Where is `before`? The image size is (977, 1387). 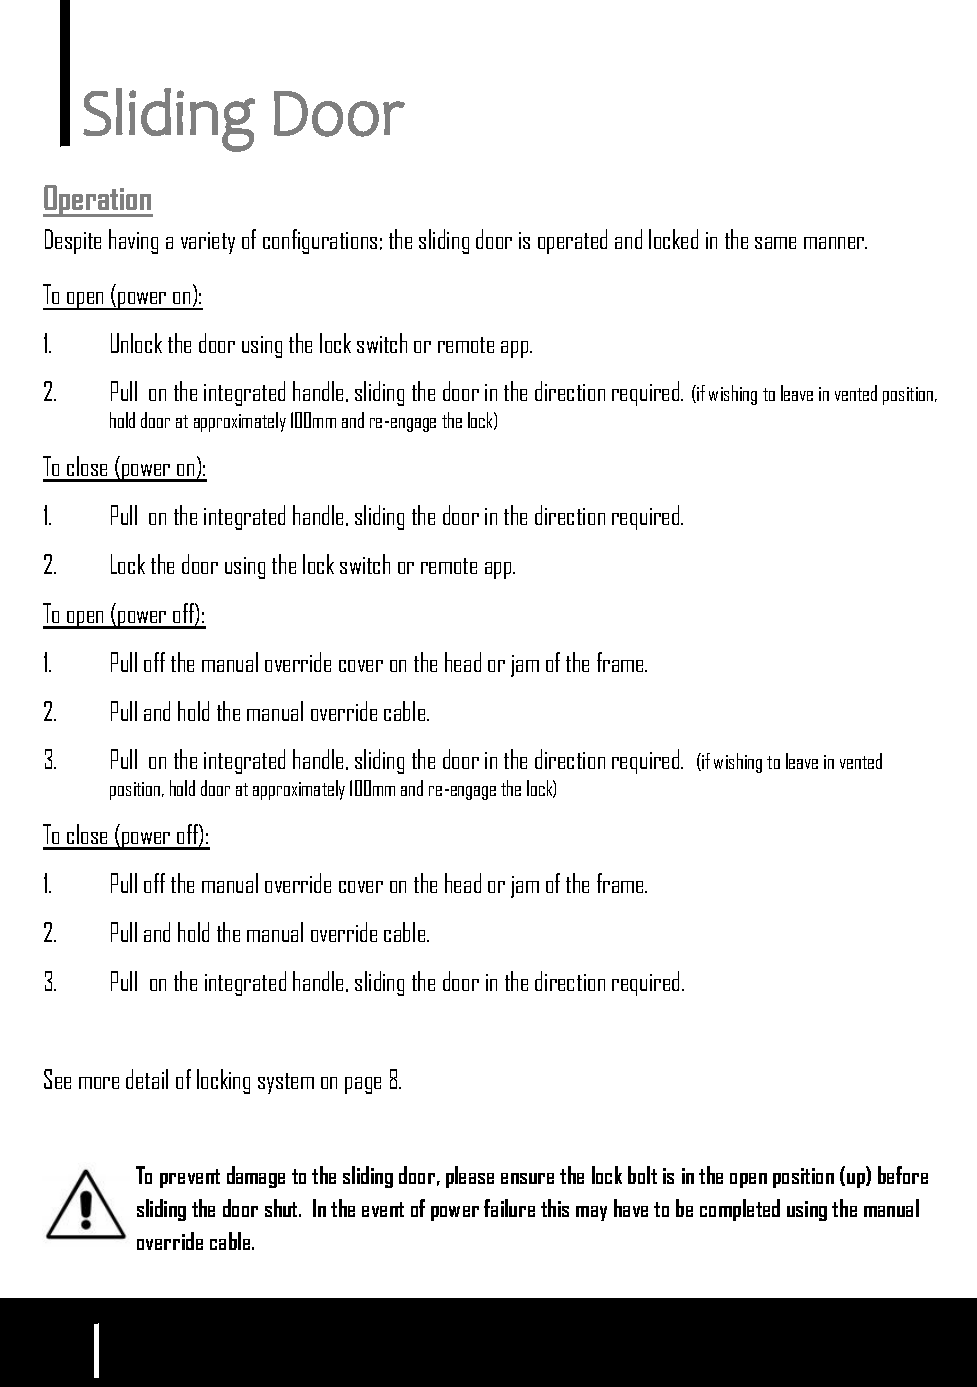 before is located at coordinates (903, 1175).
